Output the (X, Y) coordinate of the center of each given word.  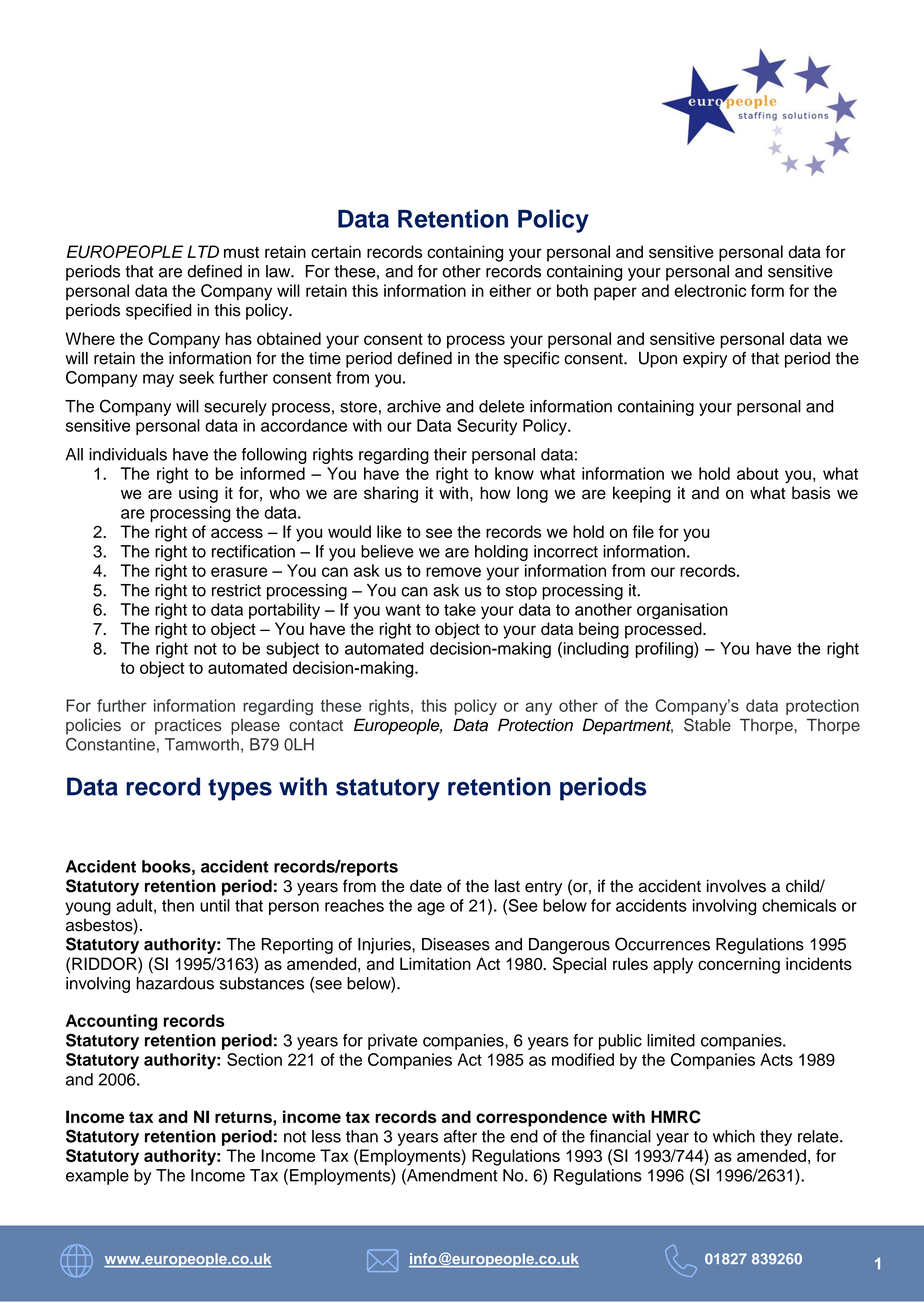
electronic (710, 290)
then (178, 905)
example (97, 1177)
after (460, 1136)
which (734, 1136)
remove (453, 572)
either (510, 290)
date (426, 886)
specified (159, 311)
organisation (682, 611)
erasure (239, 572)
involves (736, 886)
